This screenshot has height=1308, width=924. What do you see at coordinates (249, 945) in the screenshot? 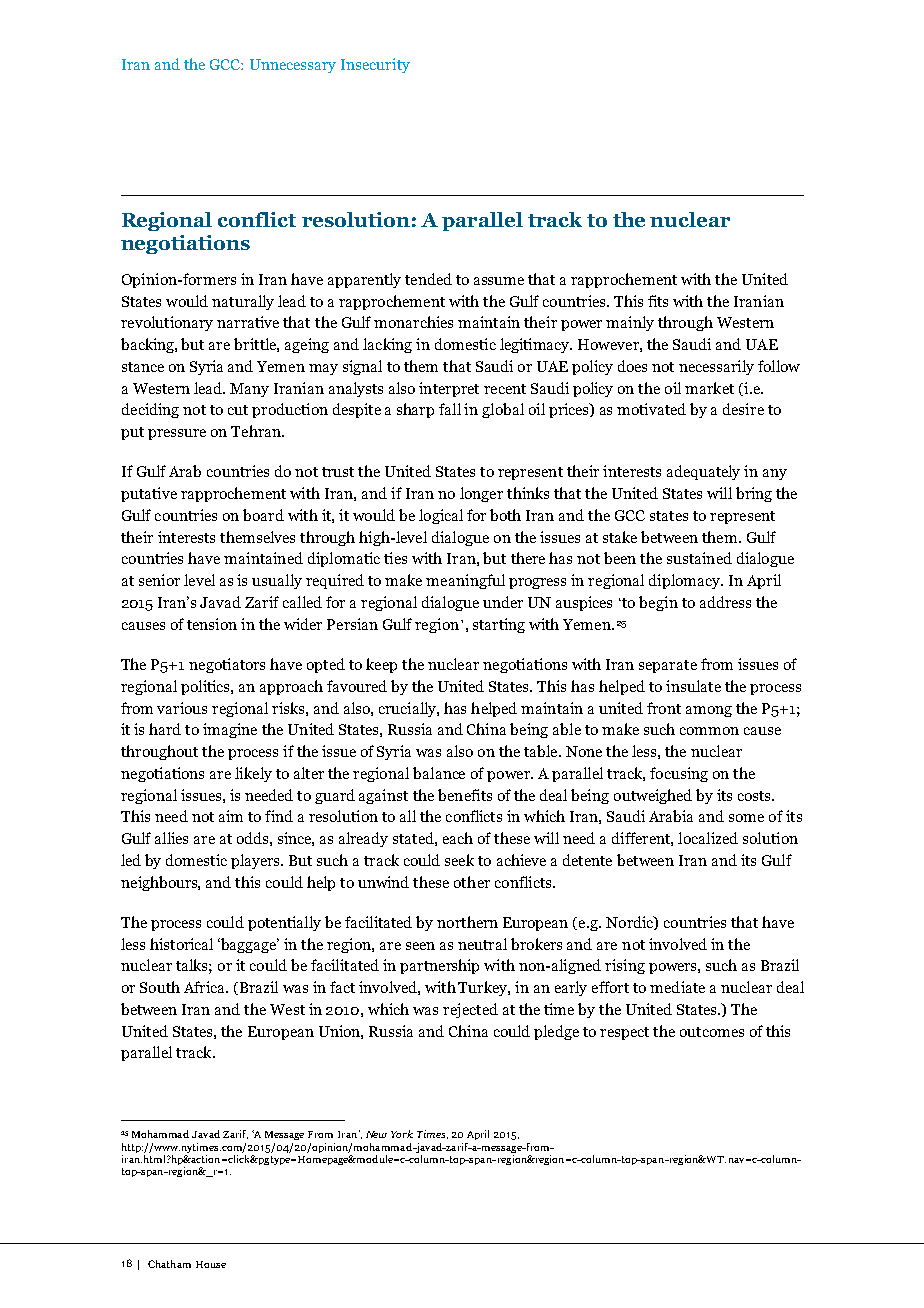
I see `baggage` at bounding box center [249, 945].
